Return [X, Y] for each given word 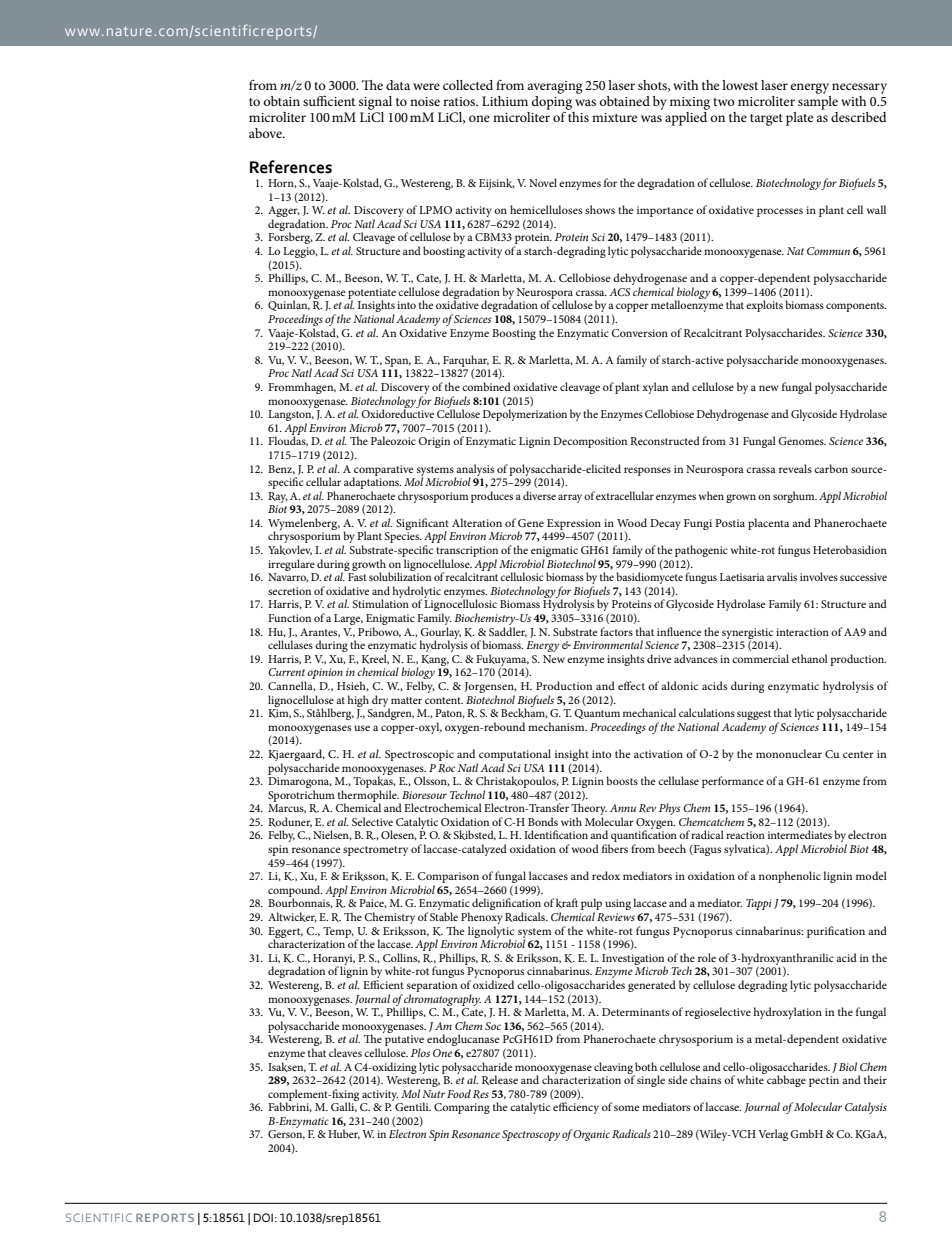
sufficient [329, 100]
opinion [325, 673]
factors [616, 631]
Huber [344, 1134]
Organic [591, 1135]
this [578, 117]
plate [799, 119]
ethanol [810, 658]
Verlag [773, 1135]
